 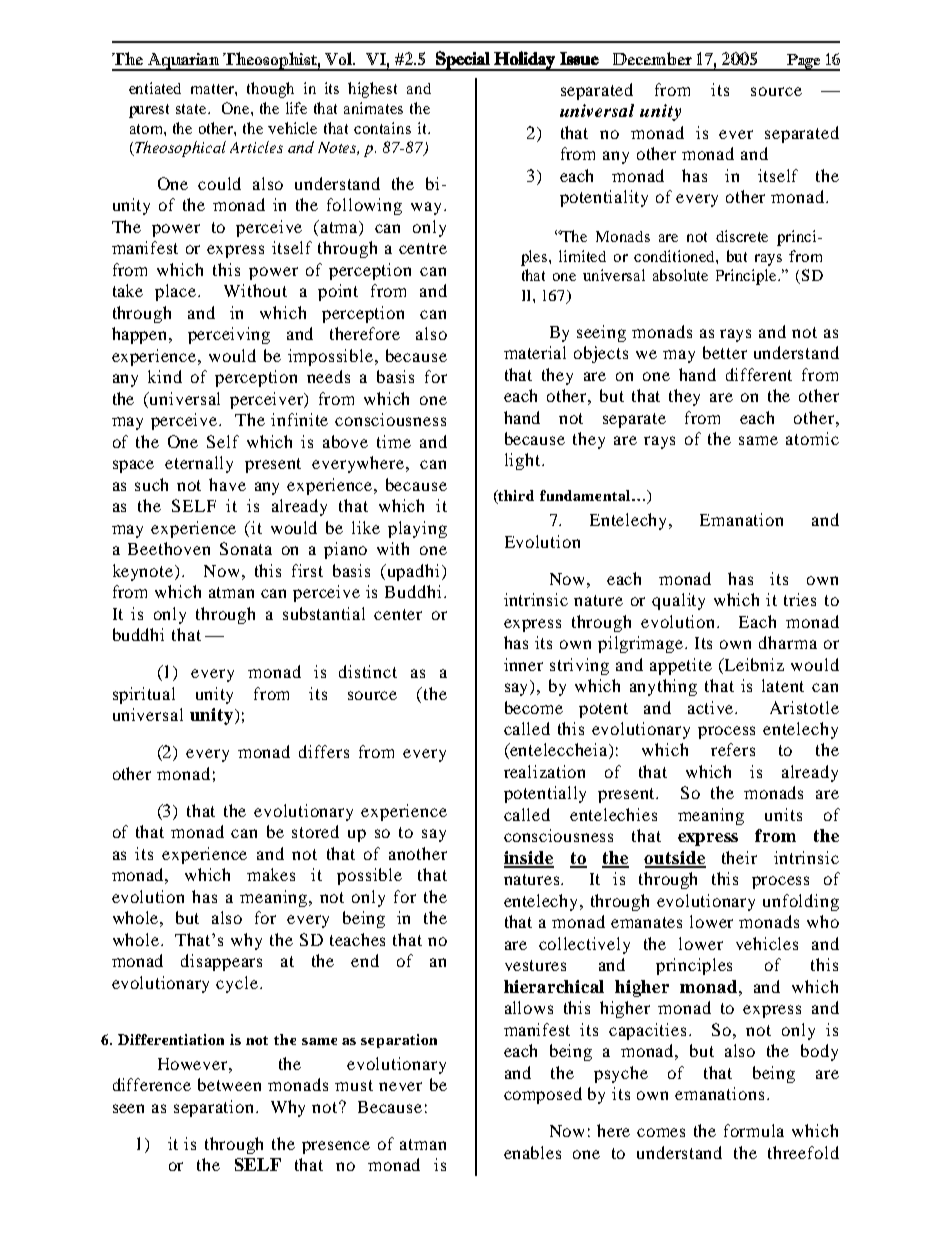 What do you see at coordinates (463, 61) in the document?
I see `Special` at bounding box center [463, 61].
